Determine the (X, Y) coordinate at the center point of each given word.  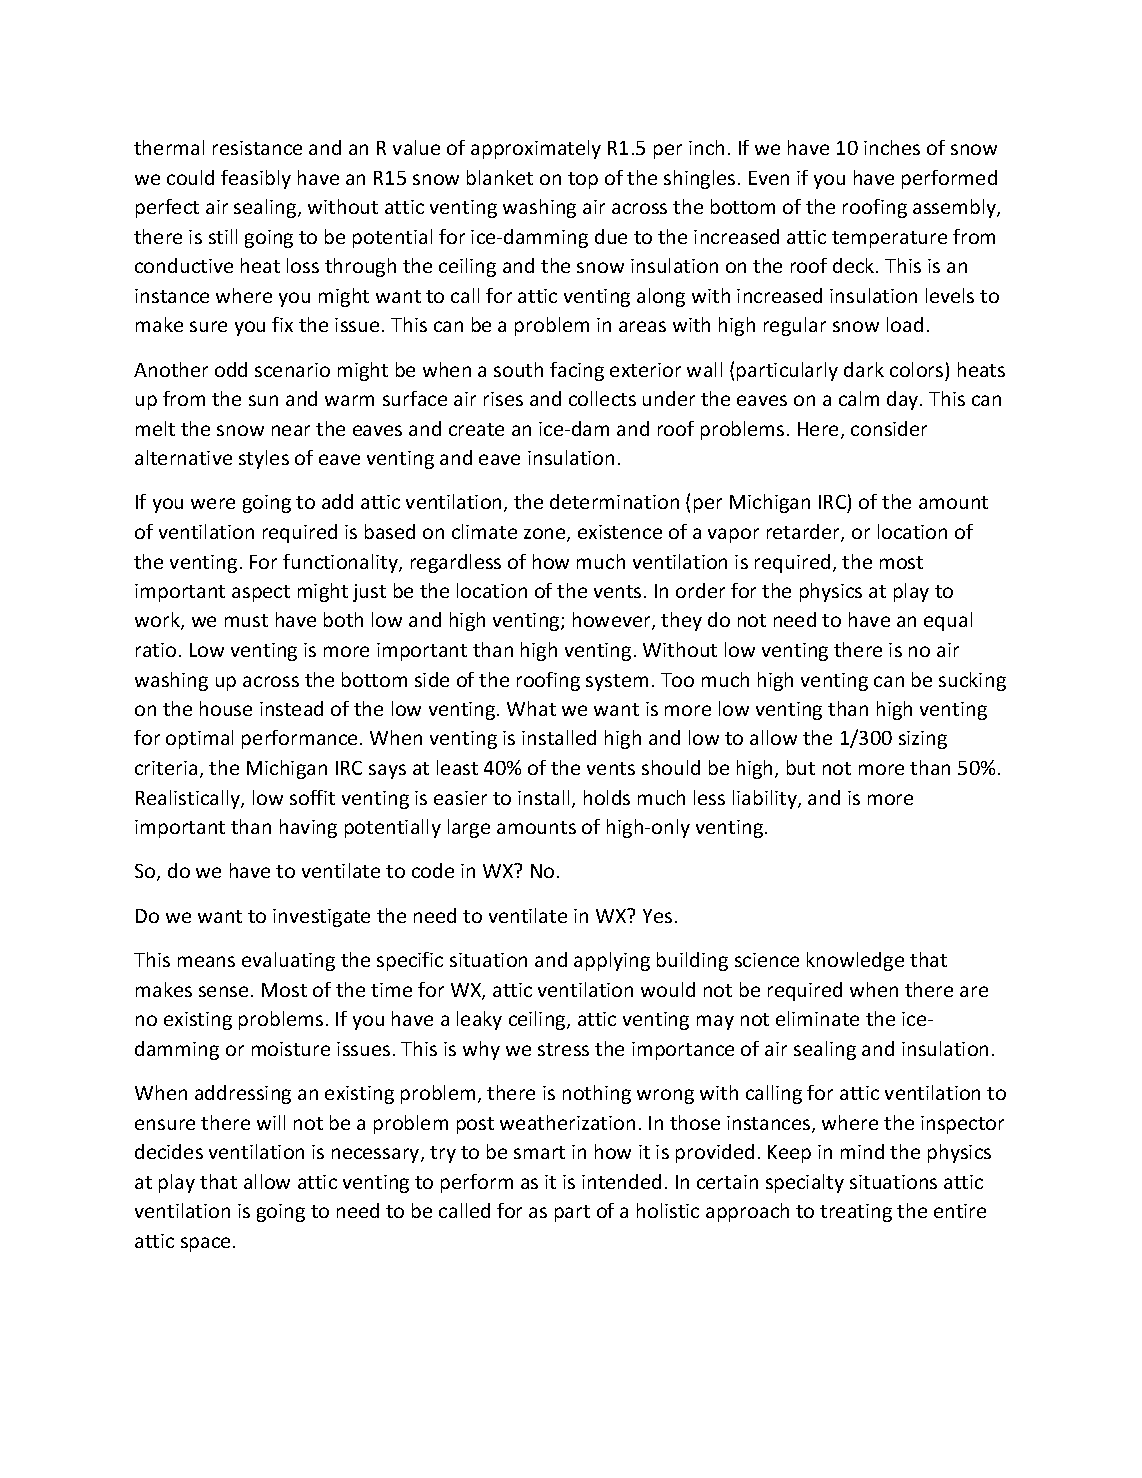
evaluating (288, 961)
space (205, 1244)
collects (602, 398)
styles (264, 459)
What (531, 708)
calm (859, 398)
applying (612, 961)
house (226, 708)
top (583, 180)
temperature (889, 239)
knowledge (855, 961)
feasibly (256, 179)
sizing (923, 740)
